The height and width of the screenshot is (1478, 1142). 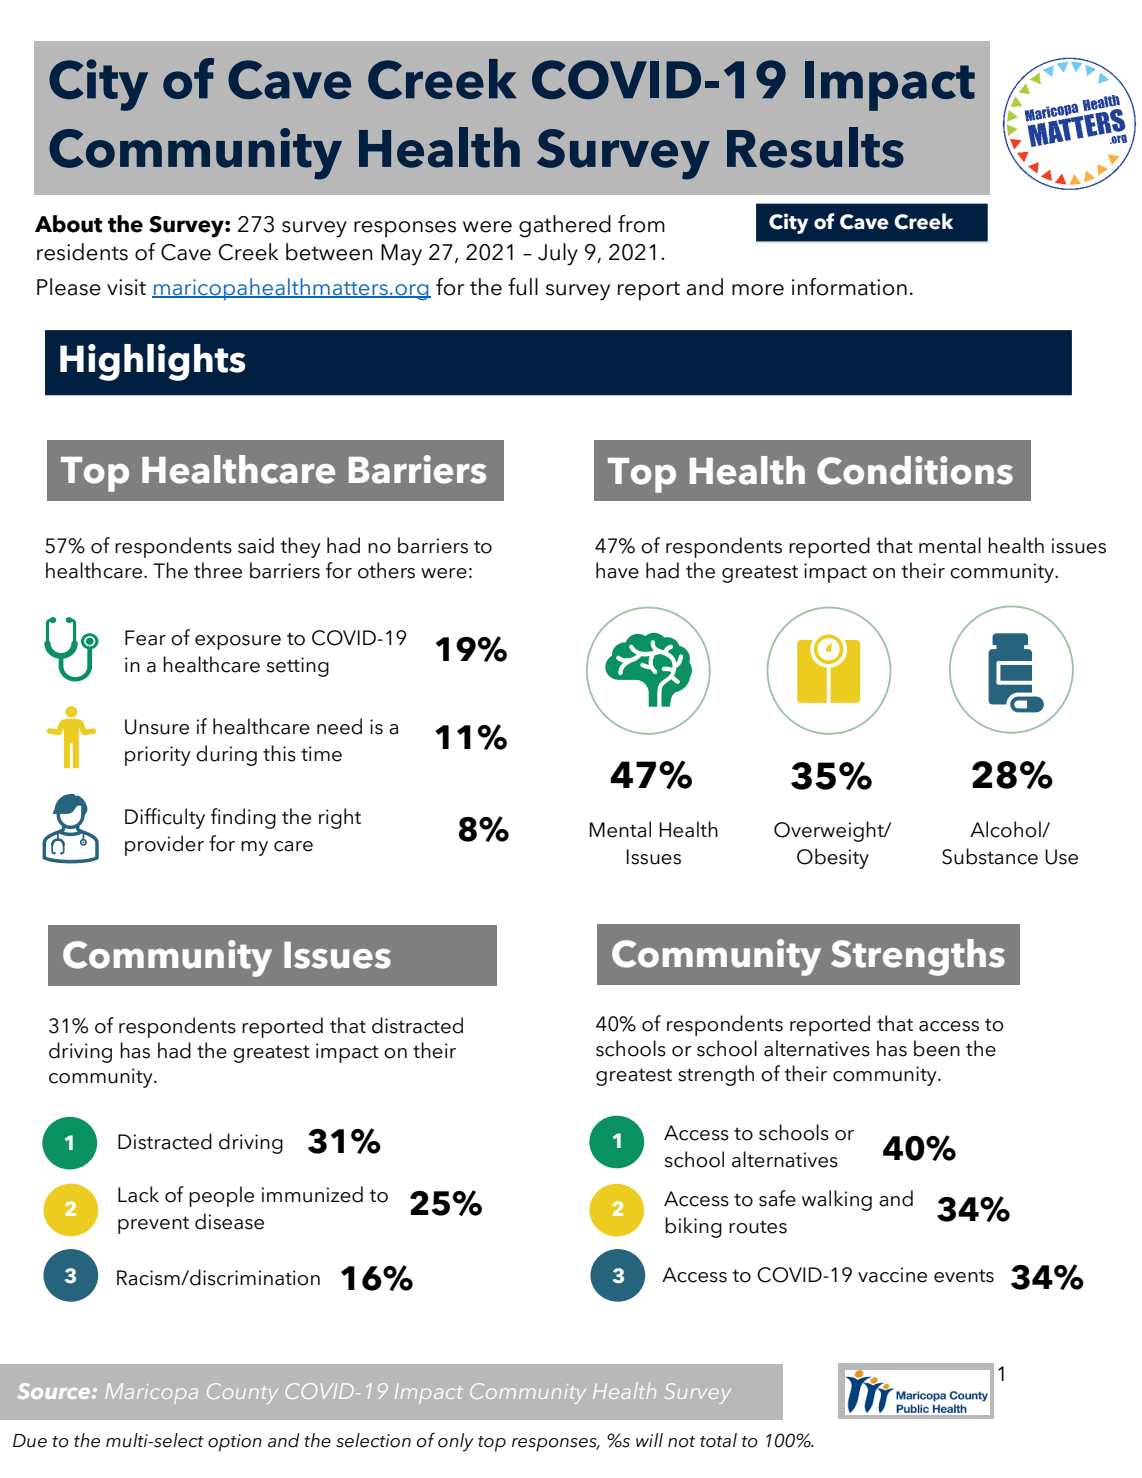 What do you see at coordinates (68, 224) in the screenshot?
I see `About` at bounding box center [68, 224].
